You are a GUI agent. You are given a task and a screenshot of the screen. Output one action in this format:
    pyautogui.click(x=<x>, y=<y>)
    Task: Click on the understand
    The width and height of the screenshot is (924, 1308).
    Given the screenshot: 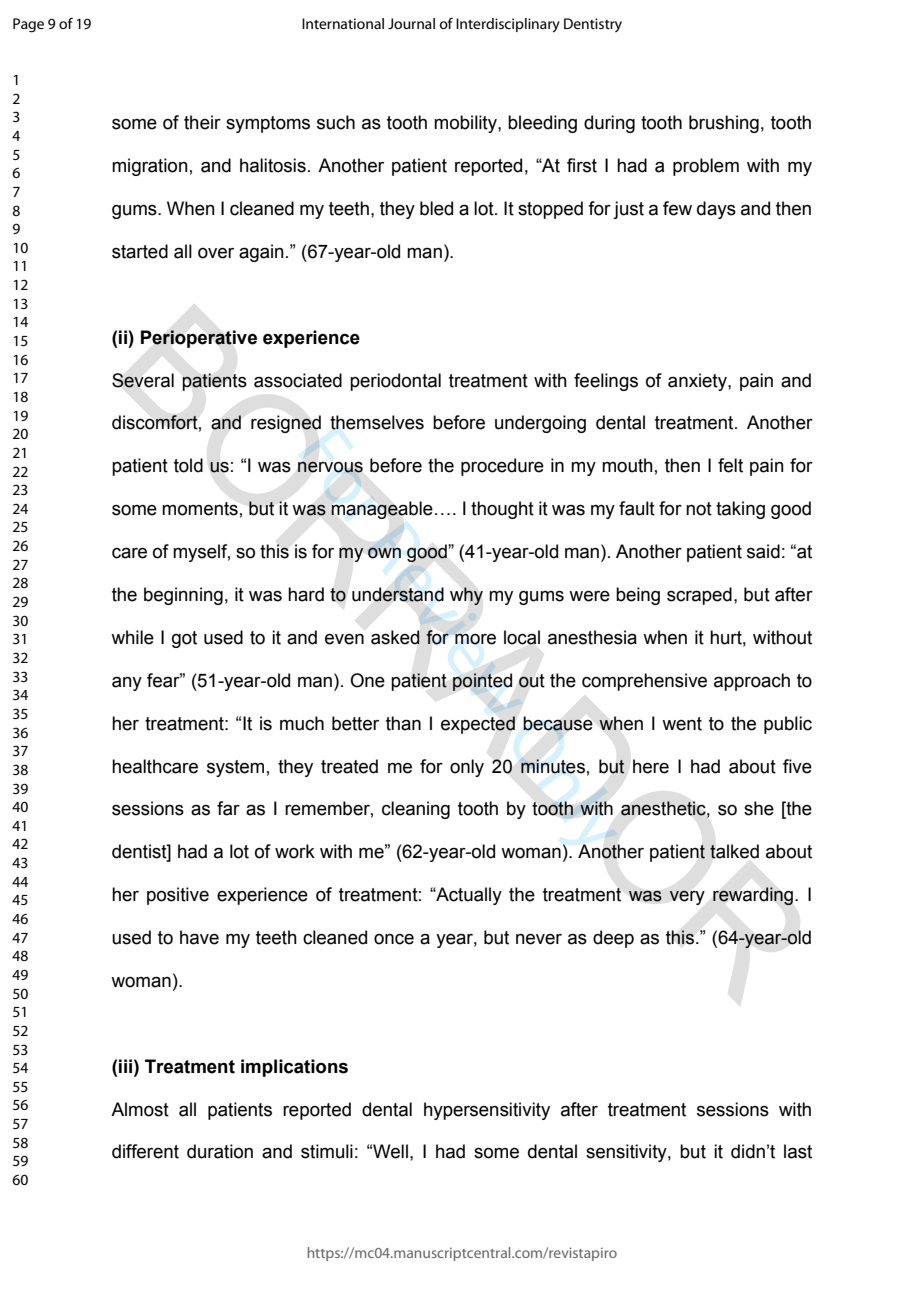 What is the action you would take?
    pyautogui.click(x=398, y=593)
